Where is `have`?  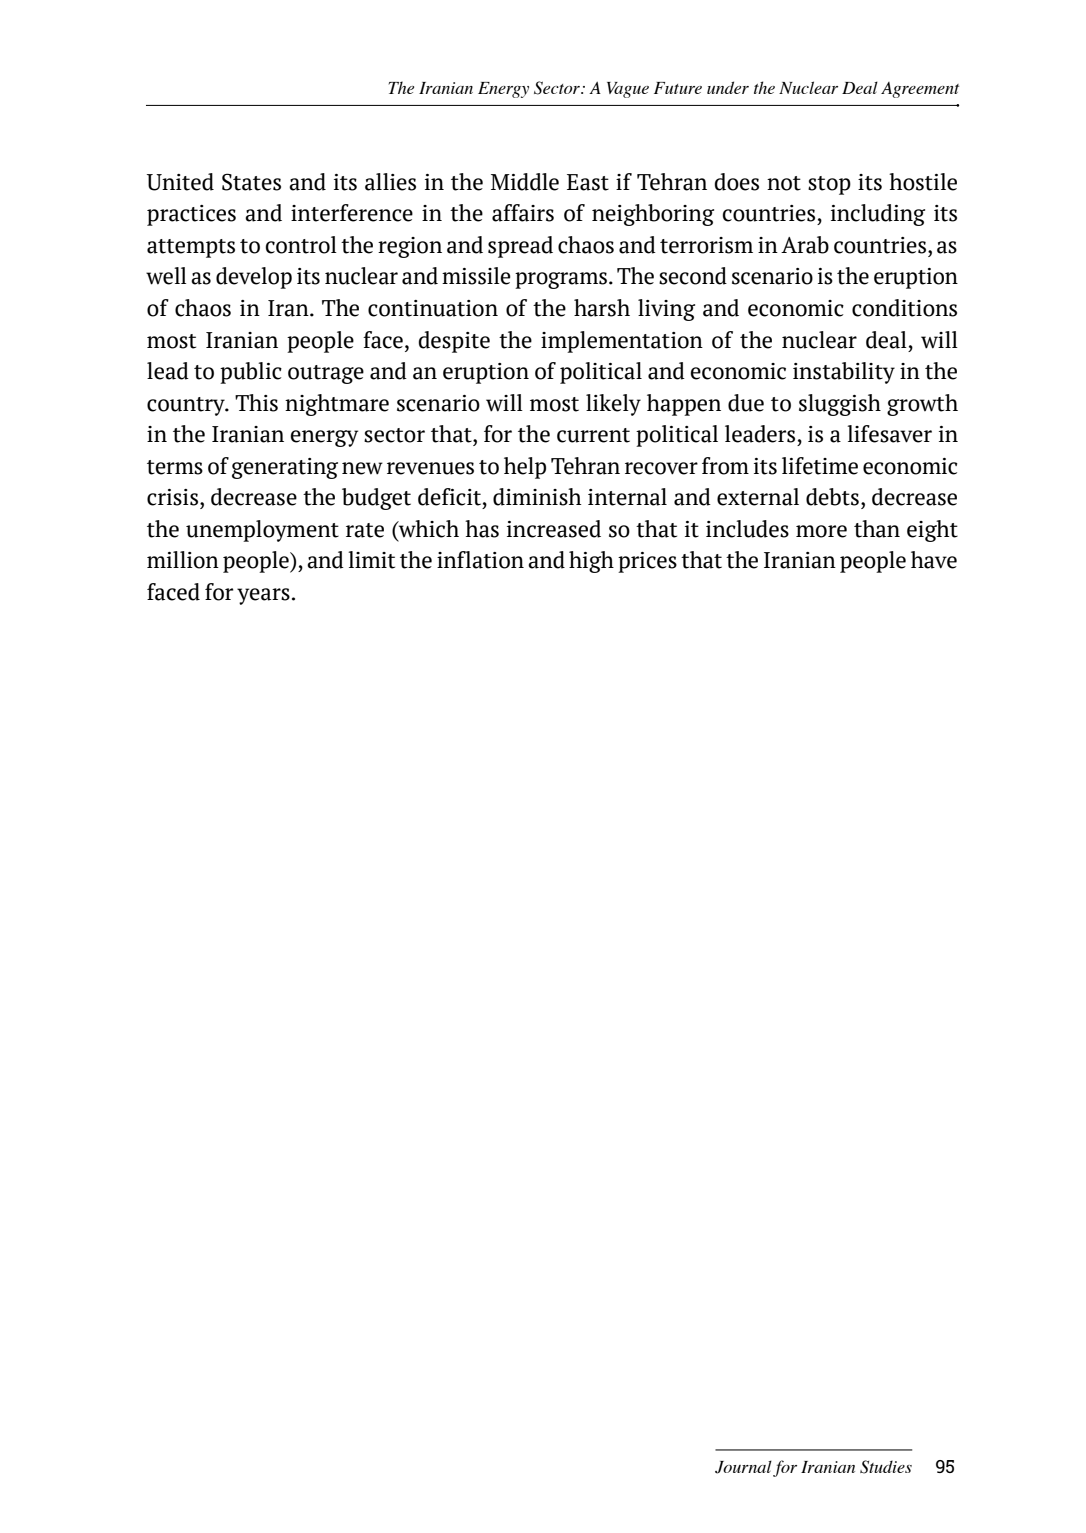
have is located at coordinates (934, 560).
